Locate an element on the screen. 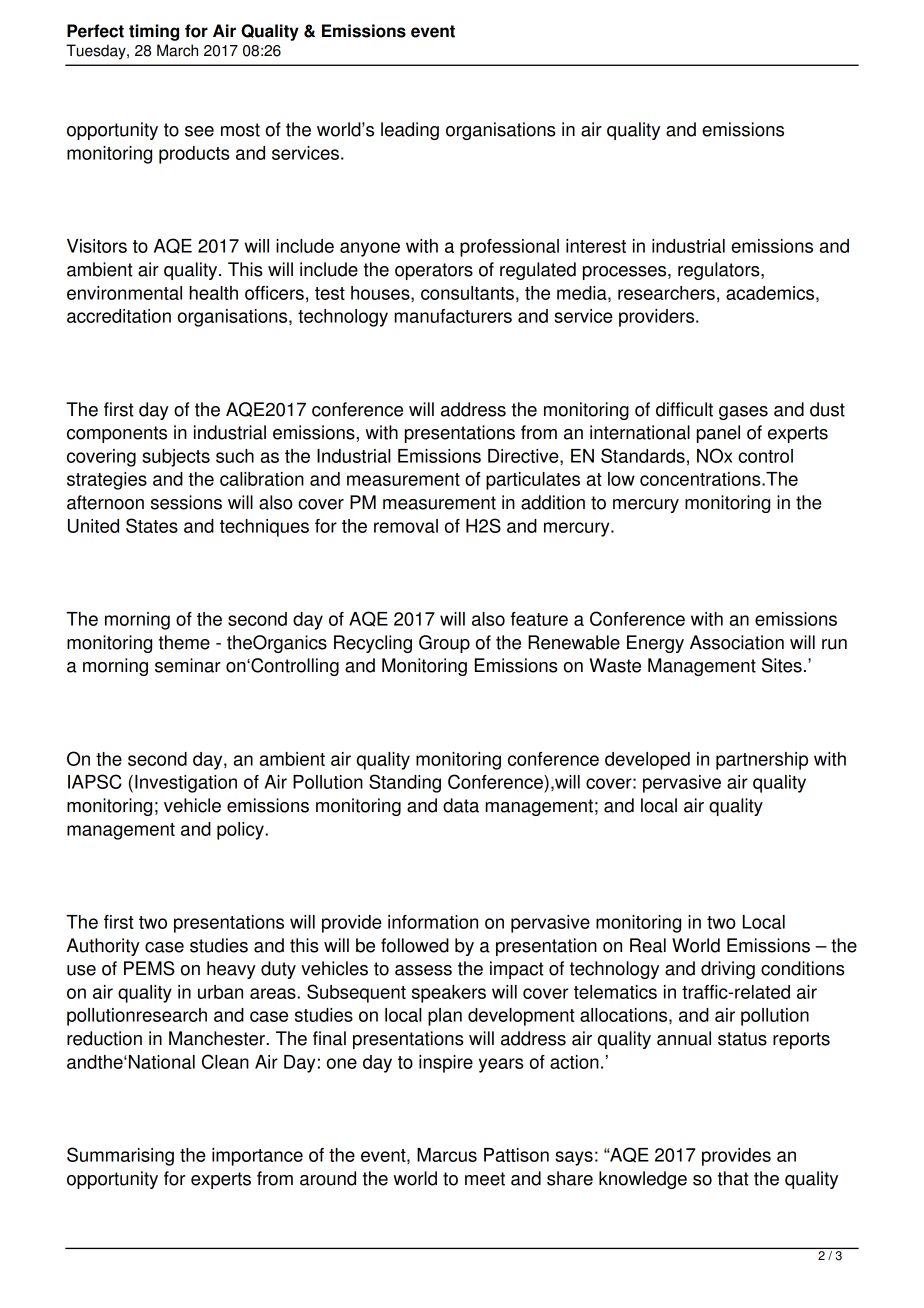 The height and width of the screenshot is (1308, 924). that is located at coordinates (733, 1178).
